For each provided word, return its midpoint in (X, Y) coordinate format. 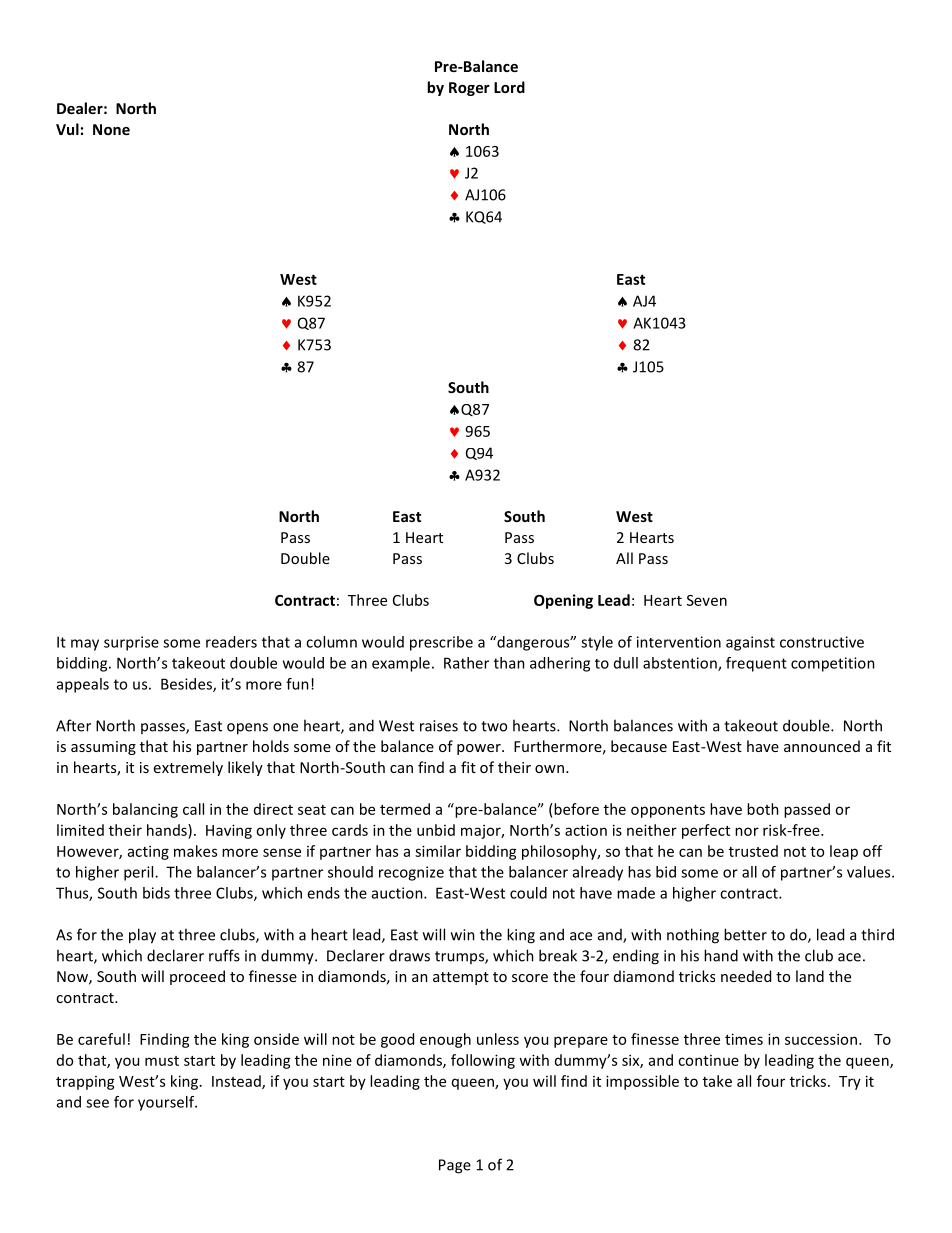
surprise (131, 643)
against (750, 643)
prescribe (441, 643)
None (111, 129)
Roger (469, 89)
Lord (509, 87)
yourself (167, 1103)
